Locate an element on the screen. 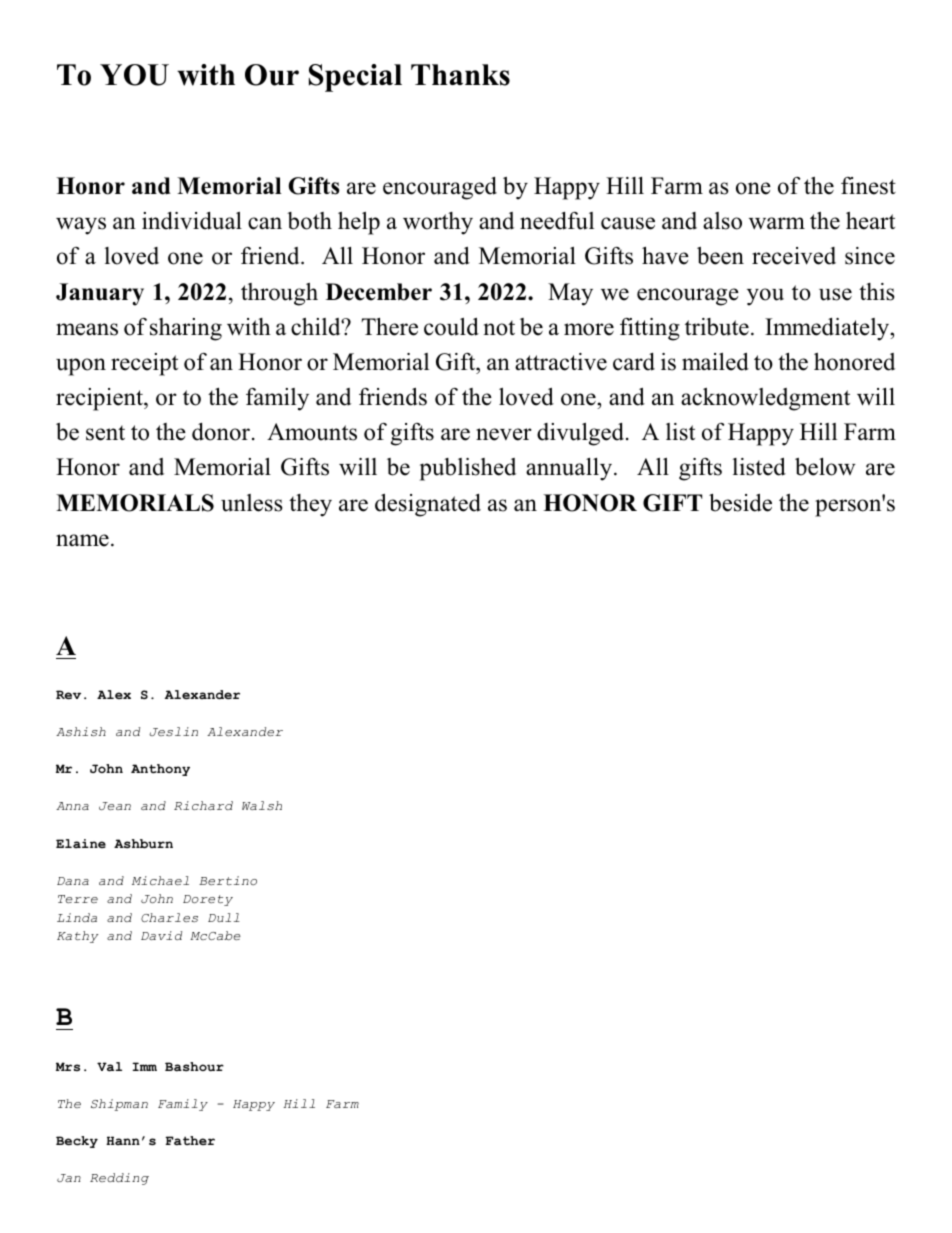  Walsh is located at coordinates (262, 805).
